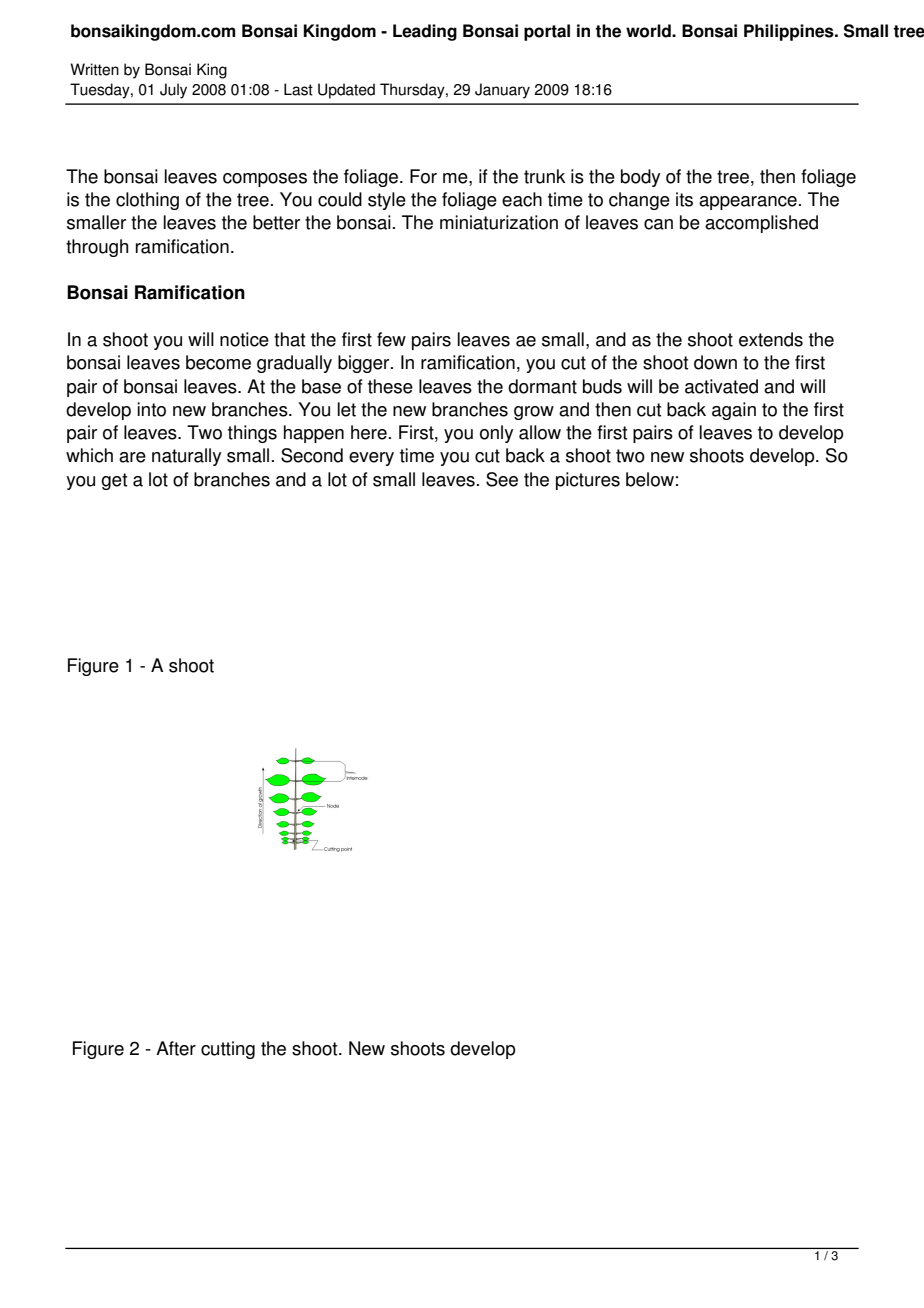 The height and width of the document is (1308, 924). Describe the element at coordinates (588, 481) in the document. I see `pictures` at that location.
